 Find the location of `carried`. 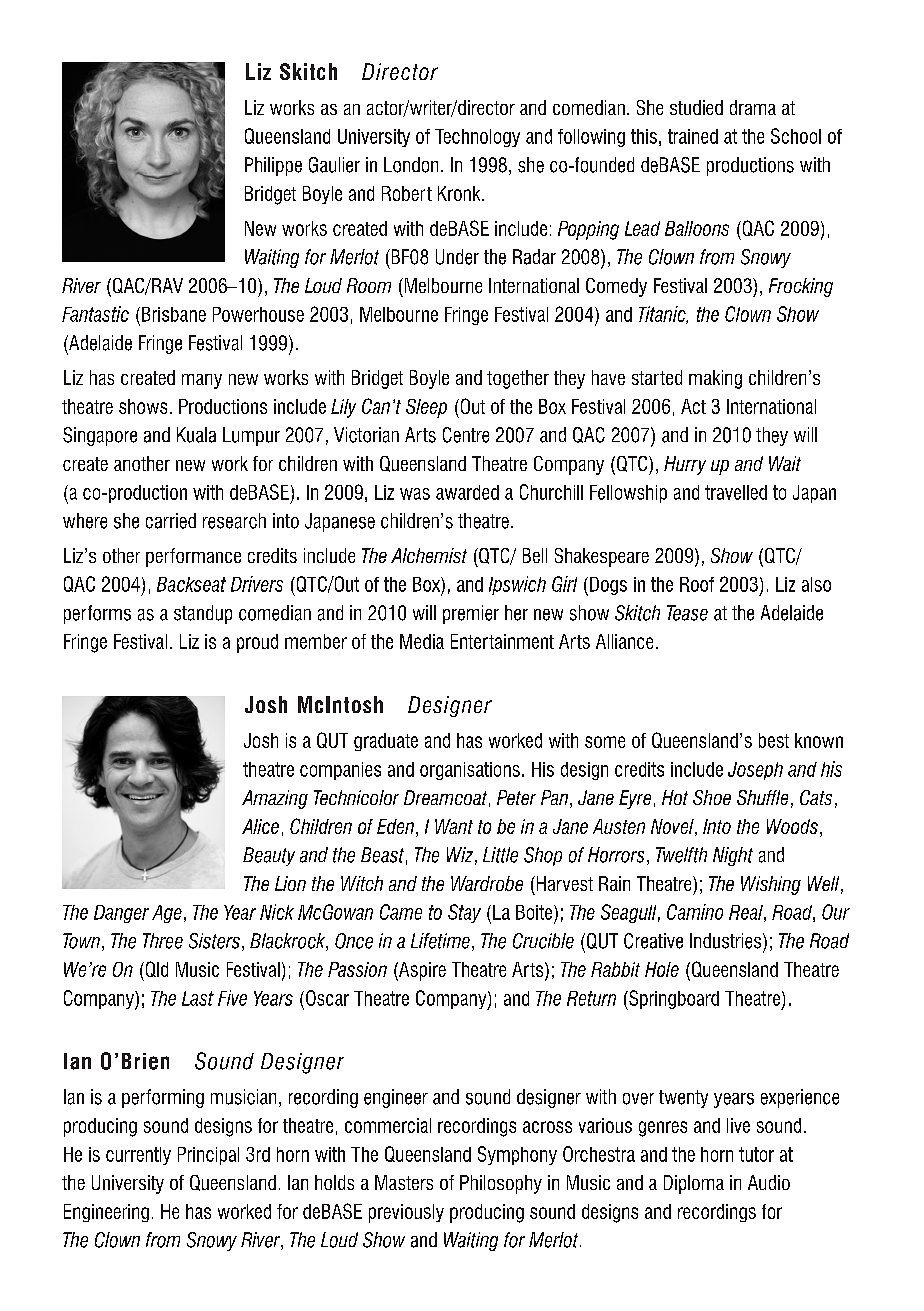

carried is located at coordinates (171, 521).
